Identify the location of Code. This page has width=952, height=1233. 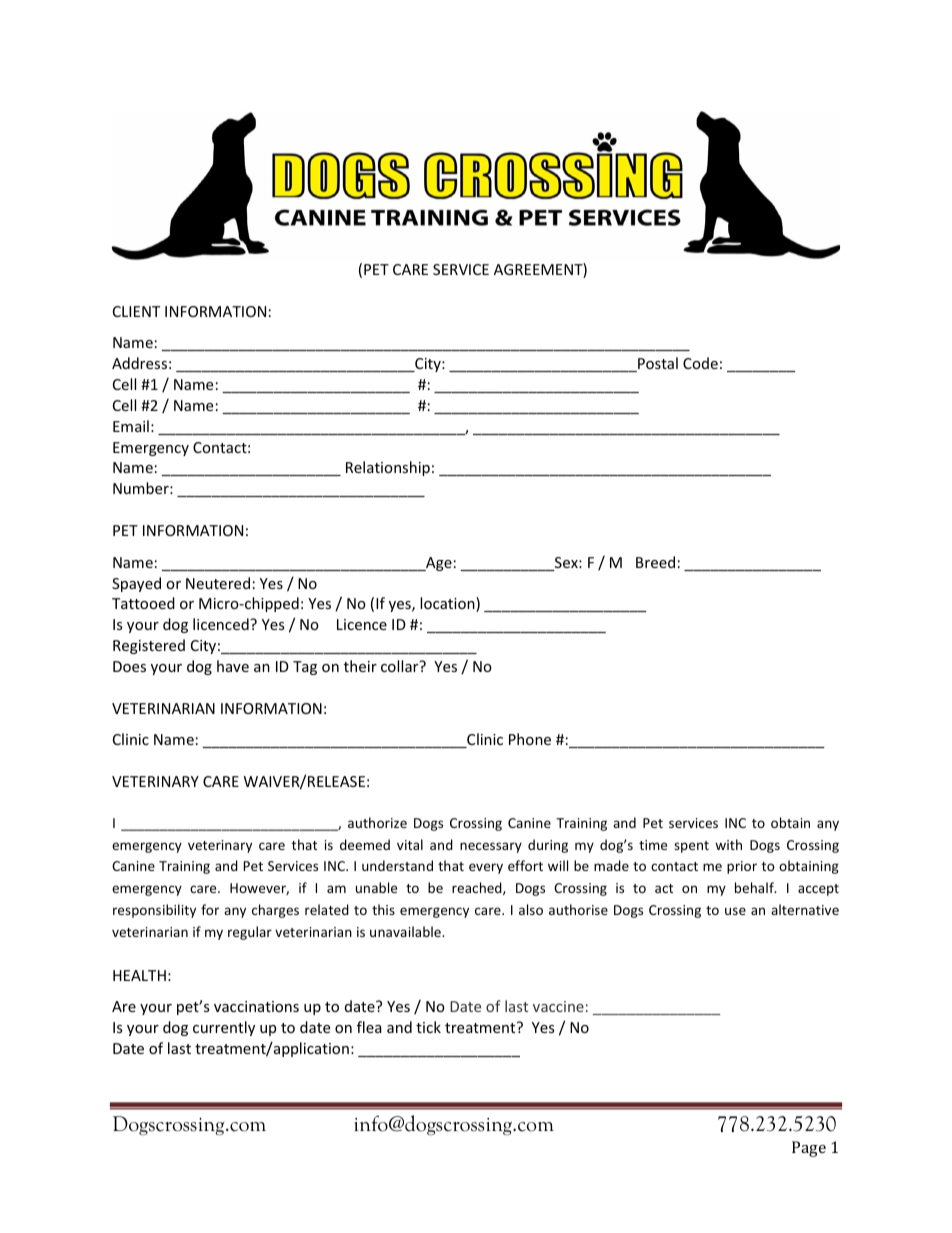
(700, 363).
